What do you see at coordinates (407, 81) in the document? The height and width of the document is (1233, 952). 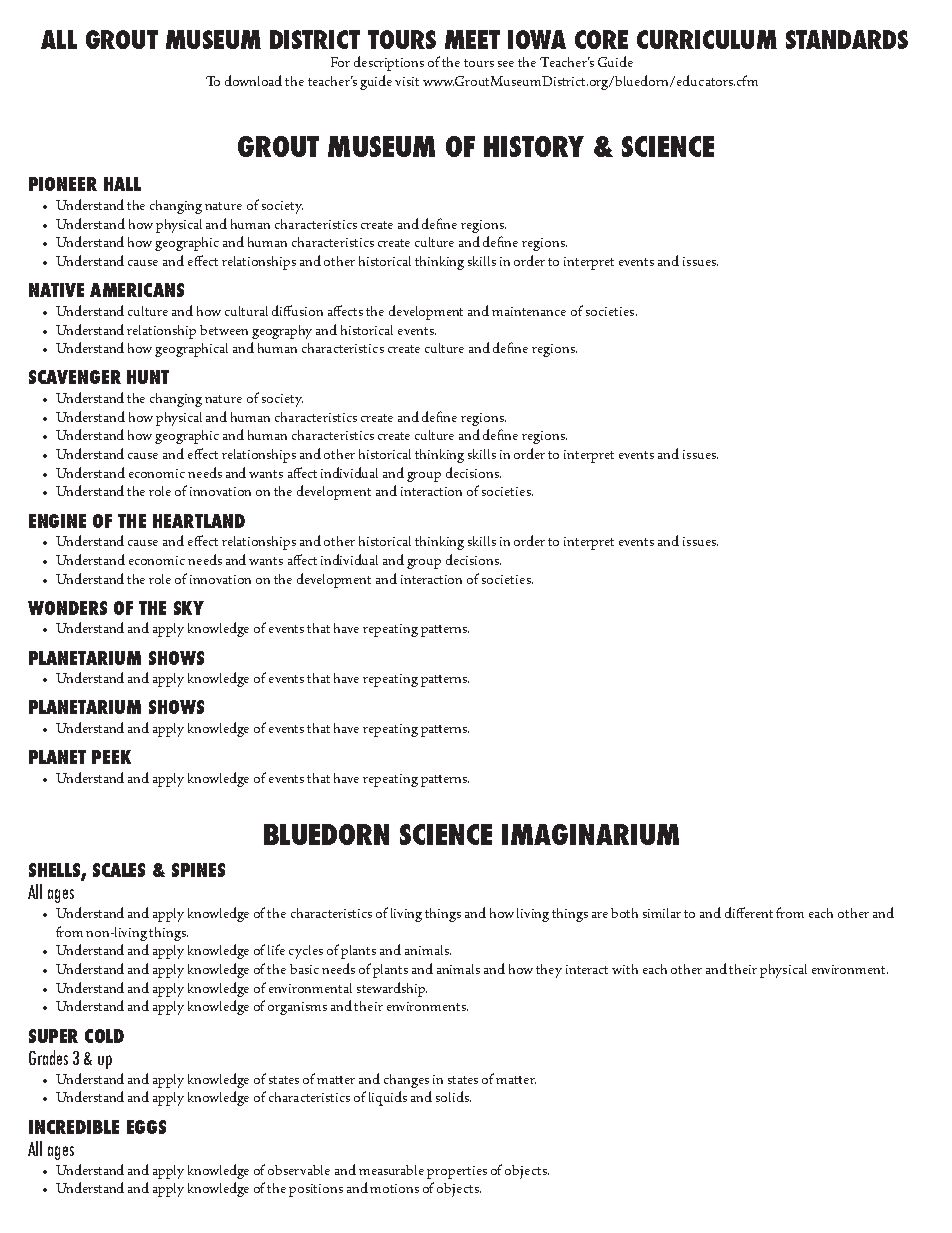 I see `visit` at bounding box center [407, 81].
